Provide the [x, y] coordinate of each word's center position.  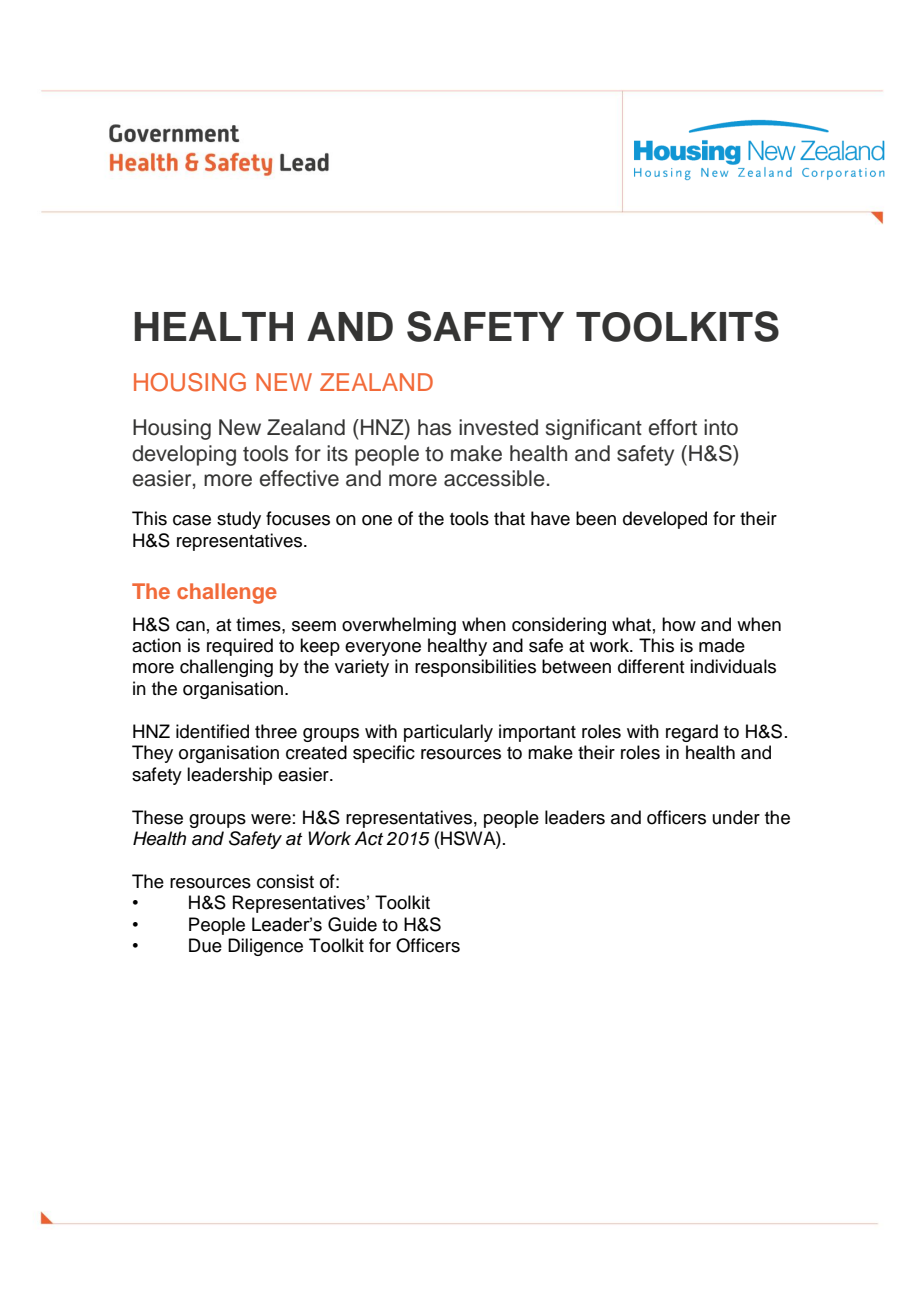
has [434, 427]
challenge [227, 593]
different [651, 666]
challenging [226, 668]
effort [673, 427]
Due [205, 945]
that [509, 518]
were [271, 819]
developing [184, 455]
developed [665, 520]
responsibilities [475, 668]
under [736, 817]
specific [384, 754]
